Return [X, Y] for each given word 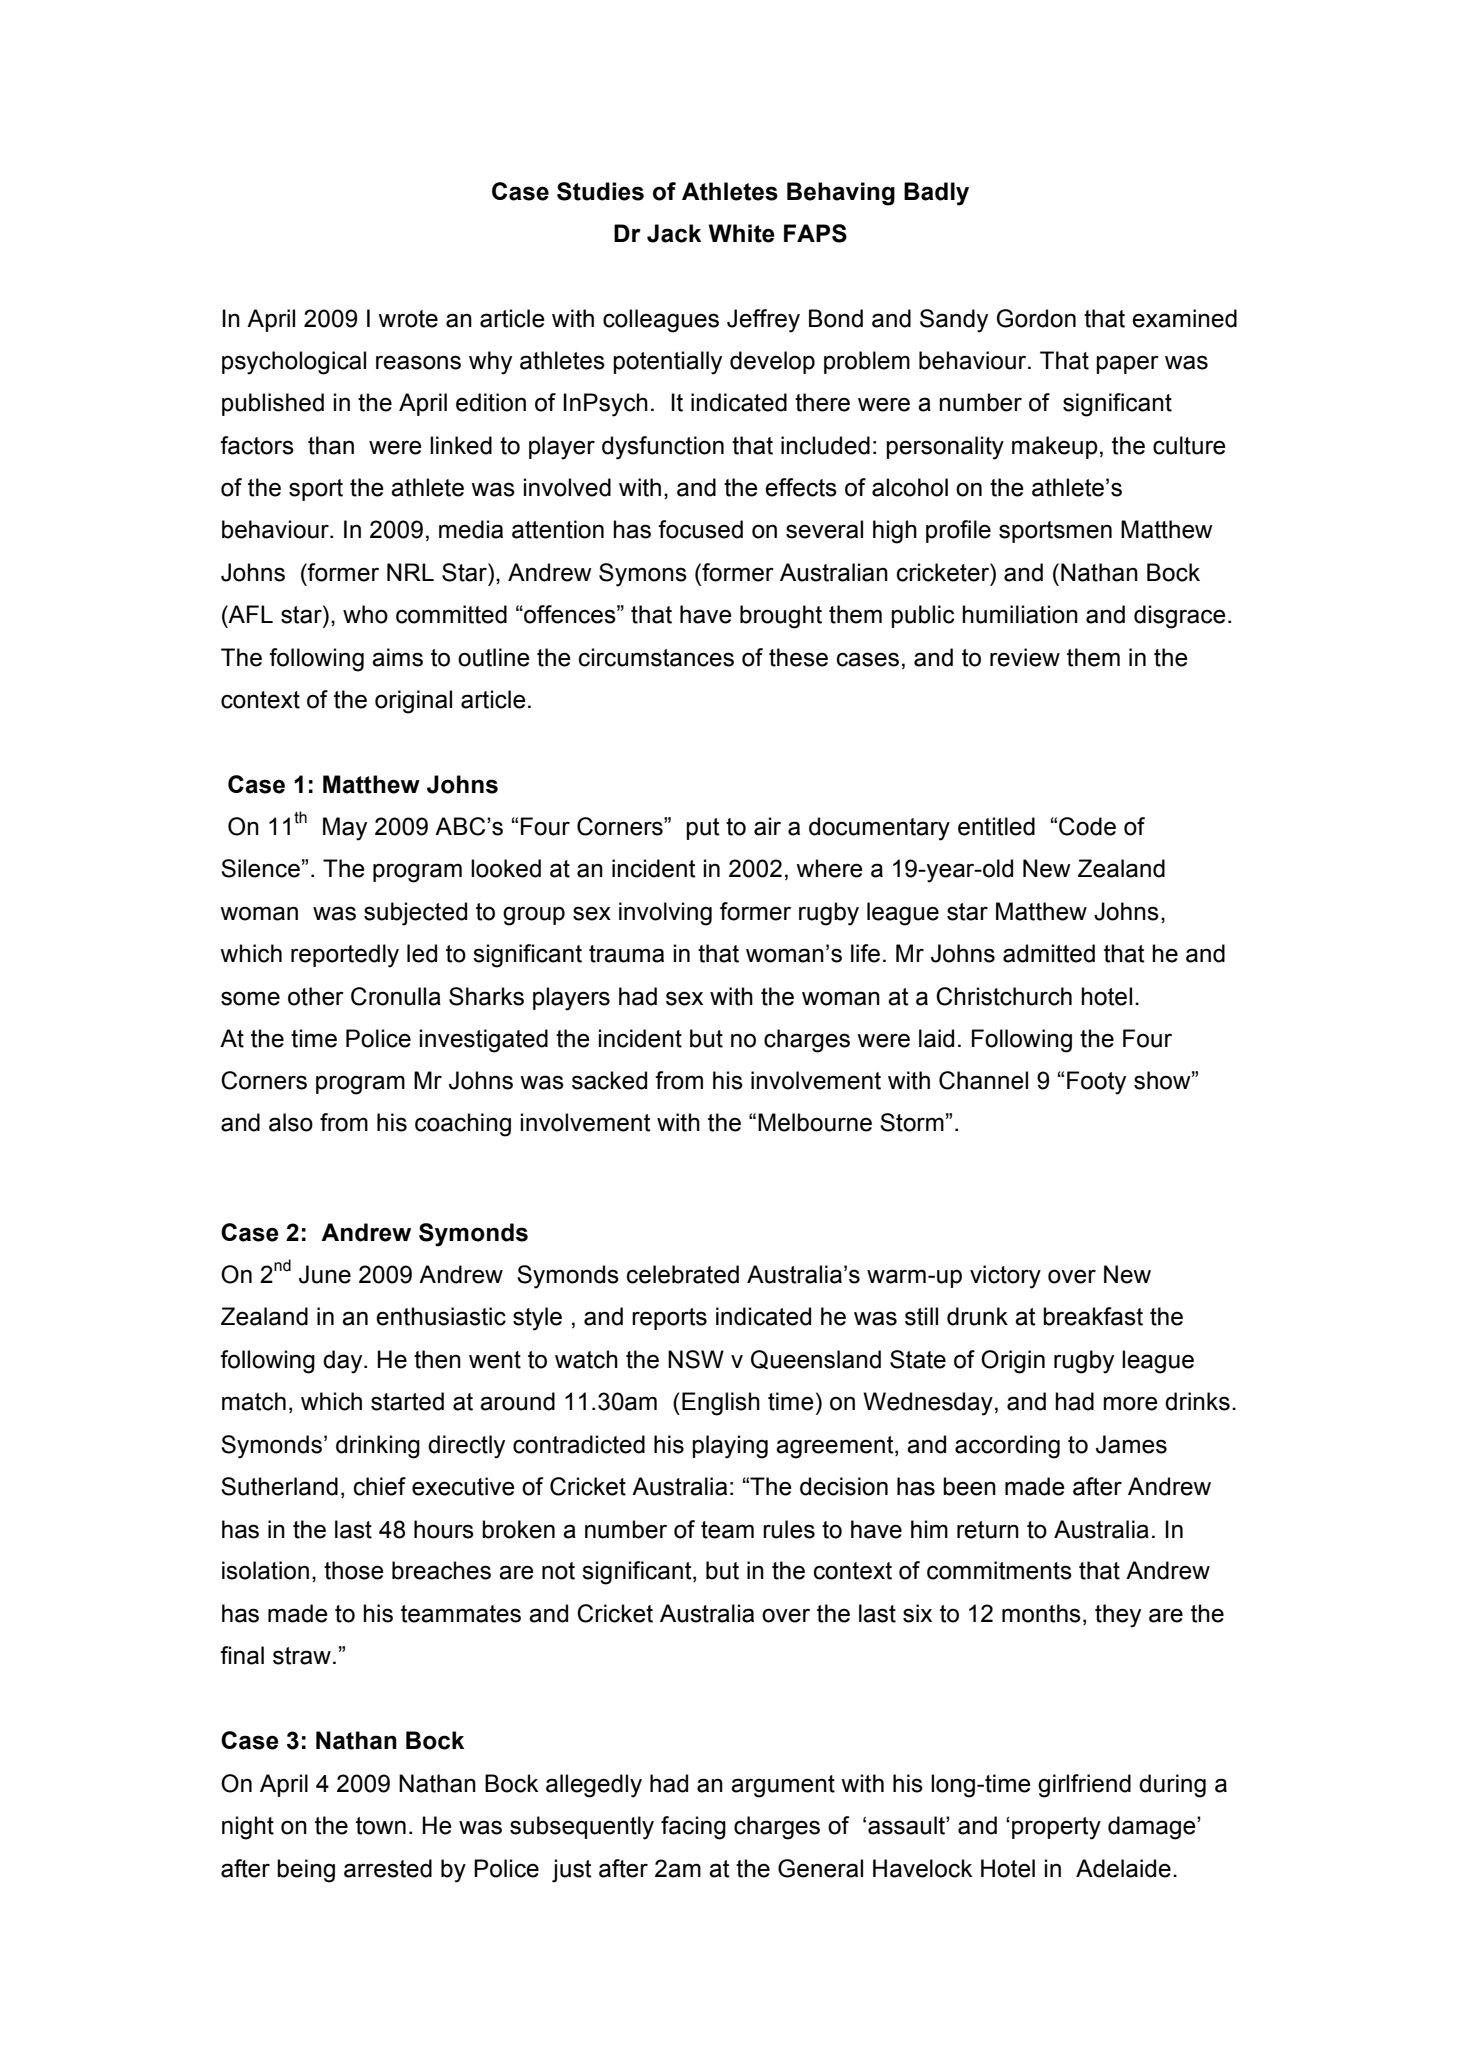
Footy [1096, 1083]
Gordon [1036, 318]
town [381, 1826]
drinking [378, 1447]
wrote [408, 319]
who [365, 614]
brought [781, 617]
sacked [609, 1080]
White [742, 233]
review [1025, 657]
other [316, 996]
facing [693, 1828]
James [1131, 1444]
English [721, 1404]
